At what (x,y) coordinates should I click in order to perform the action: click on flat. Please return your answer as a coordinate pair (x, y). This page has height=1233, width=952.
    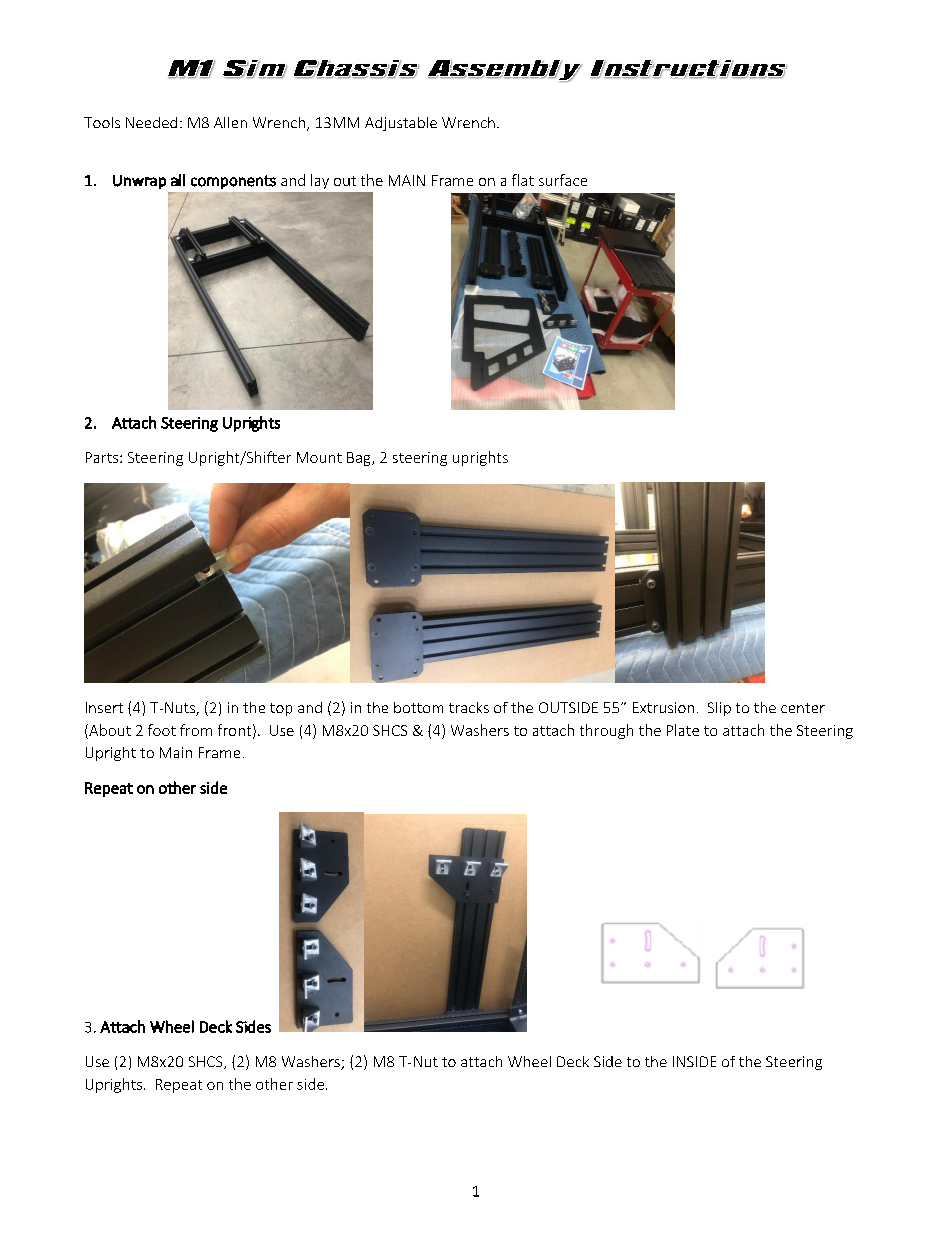
    Looking at the image, I should click on (523, 180).
